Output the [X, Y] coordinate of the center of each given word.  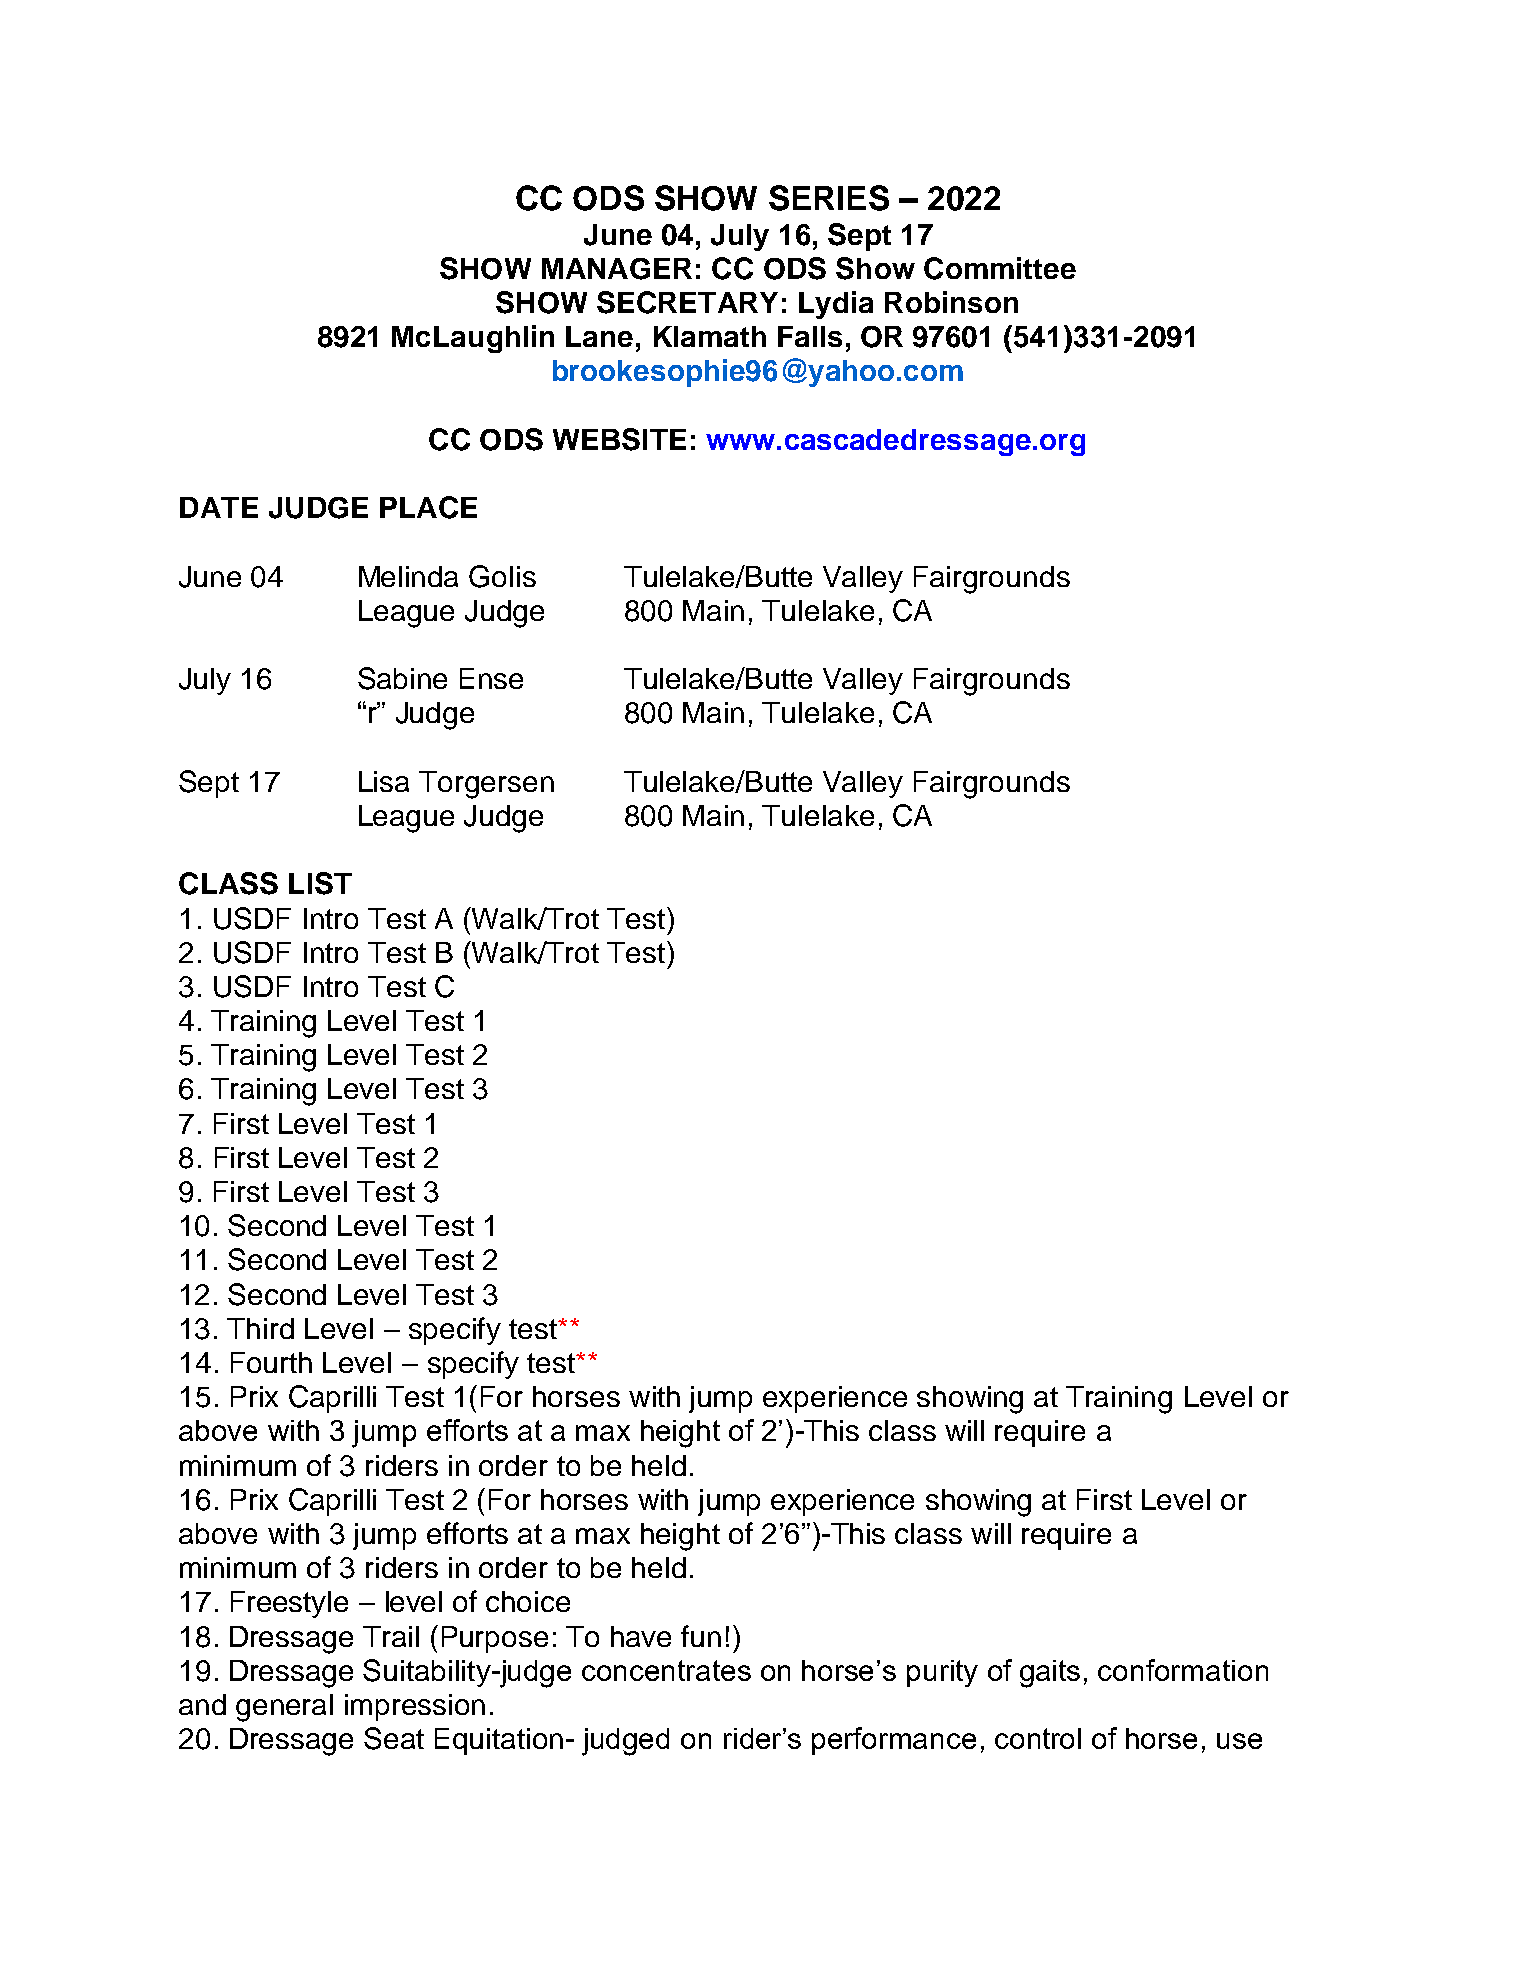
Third [260, 1328]
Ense [491, 678]
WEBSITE [619, 439]
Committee [1000, 268]
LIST [320, 883]
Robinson [951, 302]
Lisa [384, 781]
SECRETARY [687, 302]
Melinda [408, 576]
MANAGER [617, 269]
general [284, 1708]
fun [701, 1636]
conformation [1183, 1670]
